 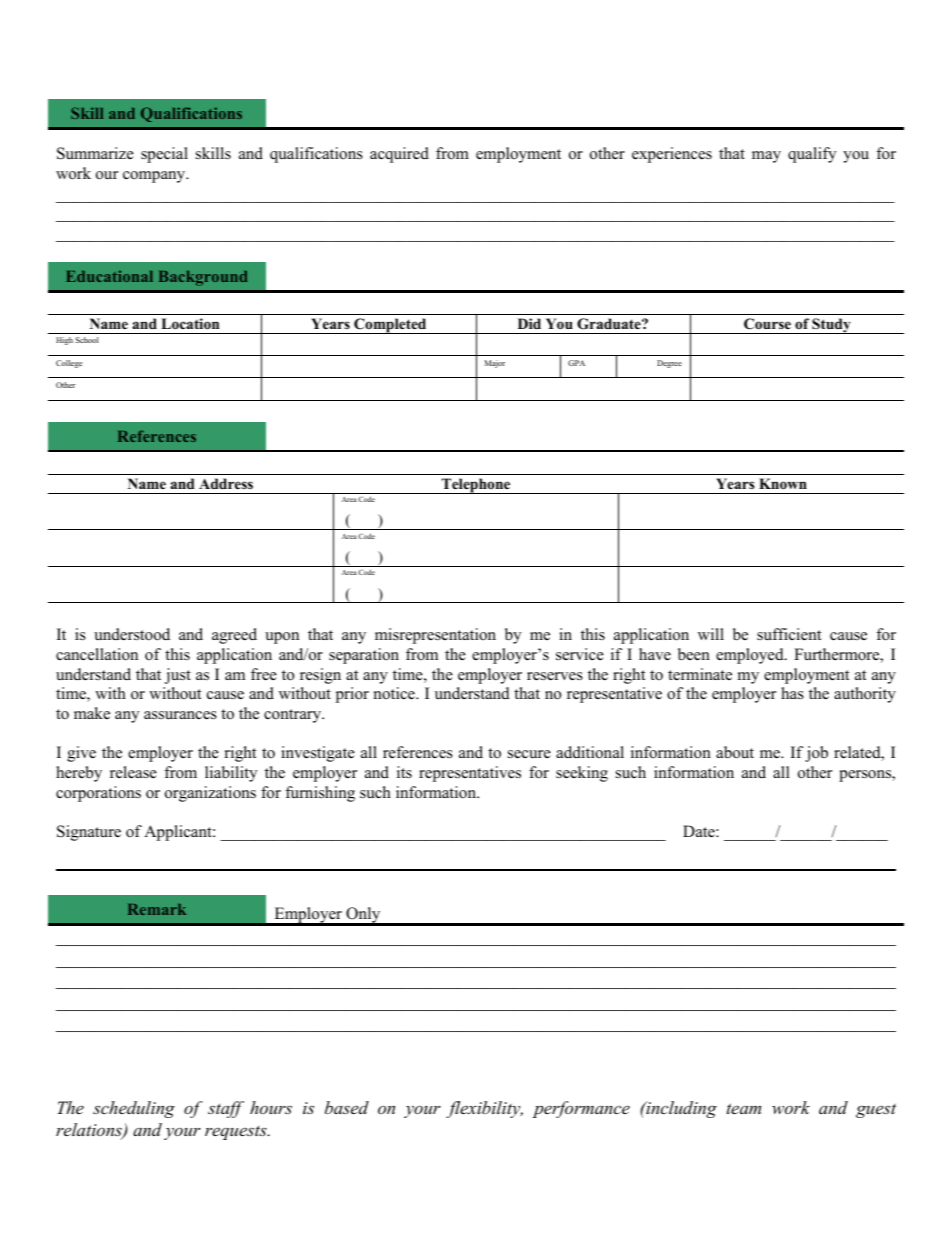 What do you see at coordinates (766, 157) in the page?
I see `may` at bounding box center [766, 157].
